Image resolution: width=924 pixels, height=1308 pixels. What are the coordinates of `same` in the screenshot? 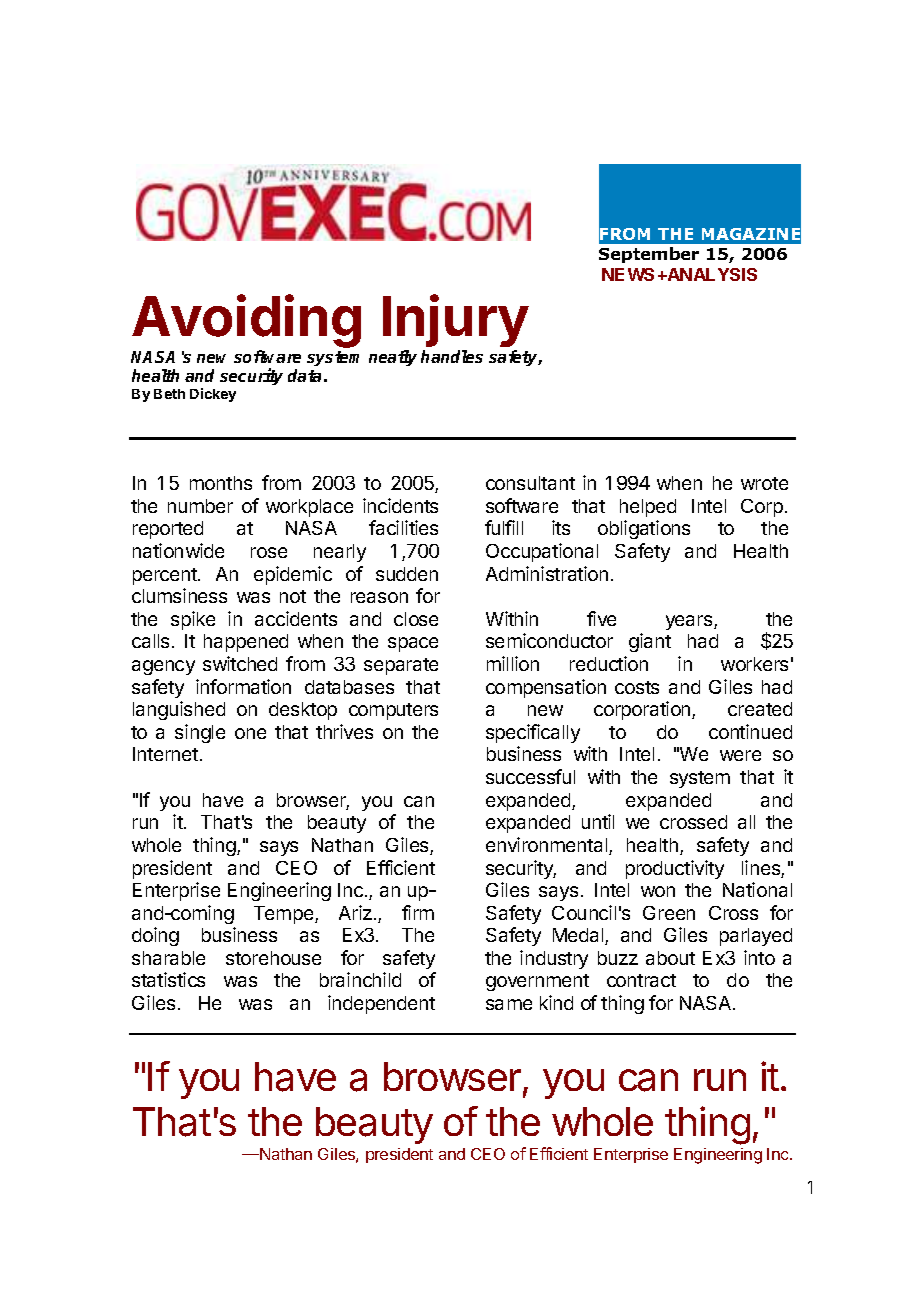 It's located at (509, 1004).
